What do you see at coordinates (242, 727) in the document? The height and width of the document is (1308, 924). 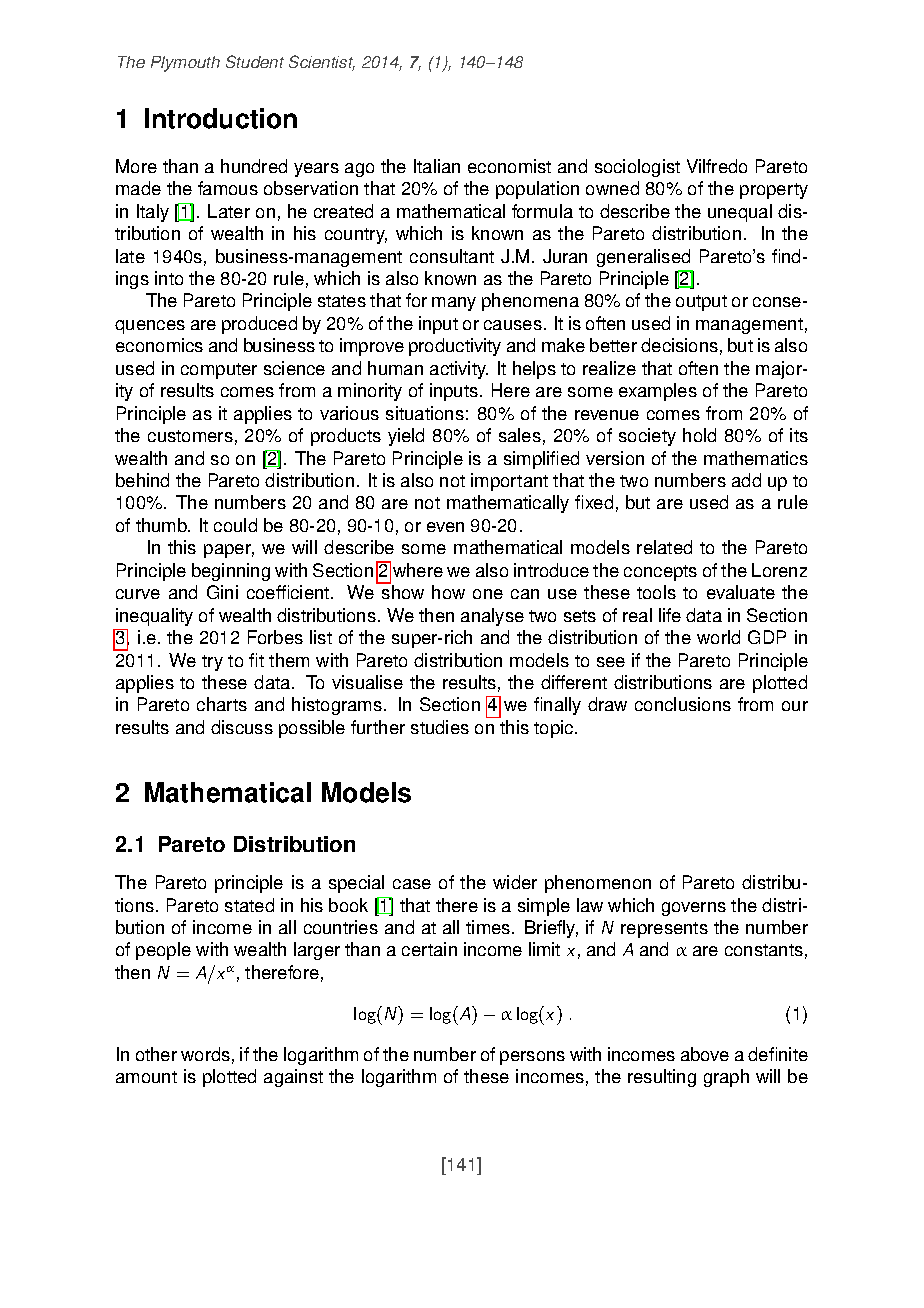 I see `discuss` at bounding box center [242, 727].
